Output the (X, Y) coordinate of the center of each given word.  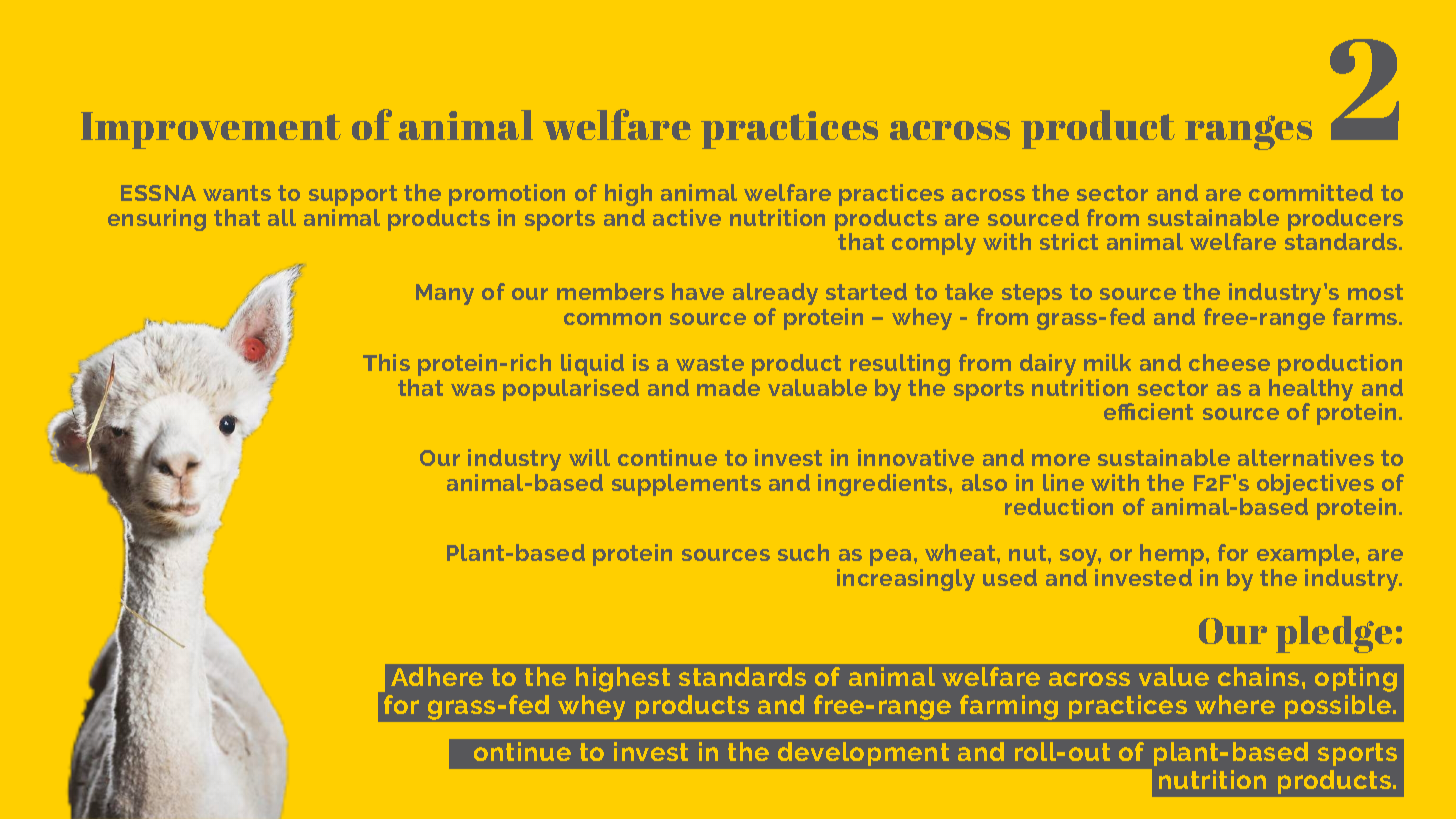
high (628, 195)
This (386, 362)
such (803, 552)
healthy (1311, 391)
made (728, 387)
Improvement (211, 130)
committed (1311, 192)
